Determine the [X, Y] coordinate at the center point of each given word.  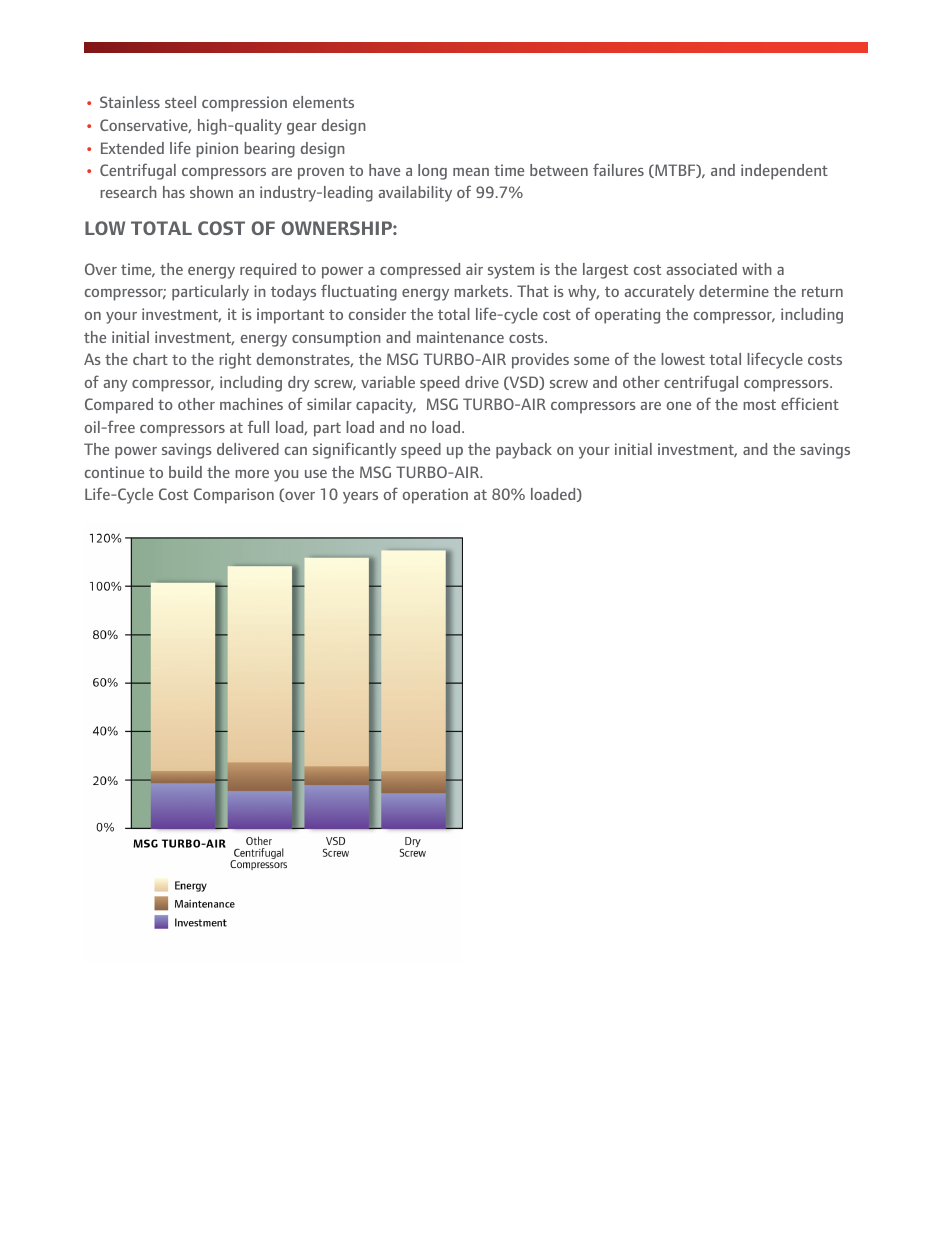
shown [211, 192]
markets [482, 291]
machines [251, 404]
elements [323, 102]
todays [293, 293]
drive [482, 382]
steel [180, 102]
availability [415, 194]
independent [784, 172]
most [759, 405]
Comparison [234, 496]
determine [734, 291]
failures [618, 169]
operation [435, 496]
